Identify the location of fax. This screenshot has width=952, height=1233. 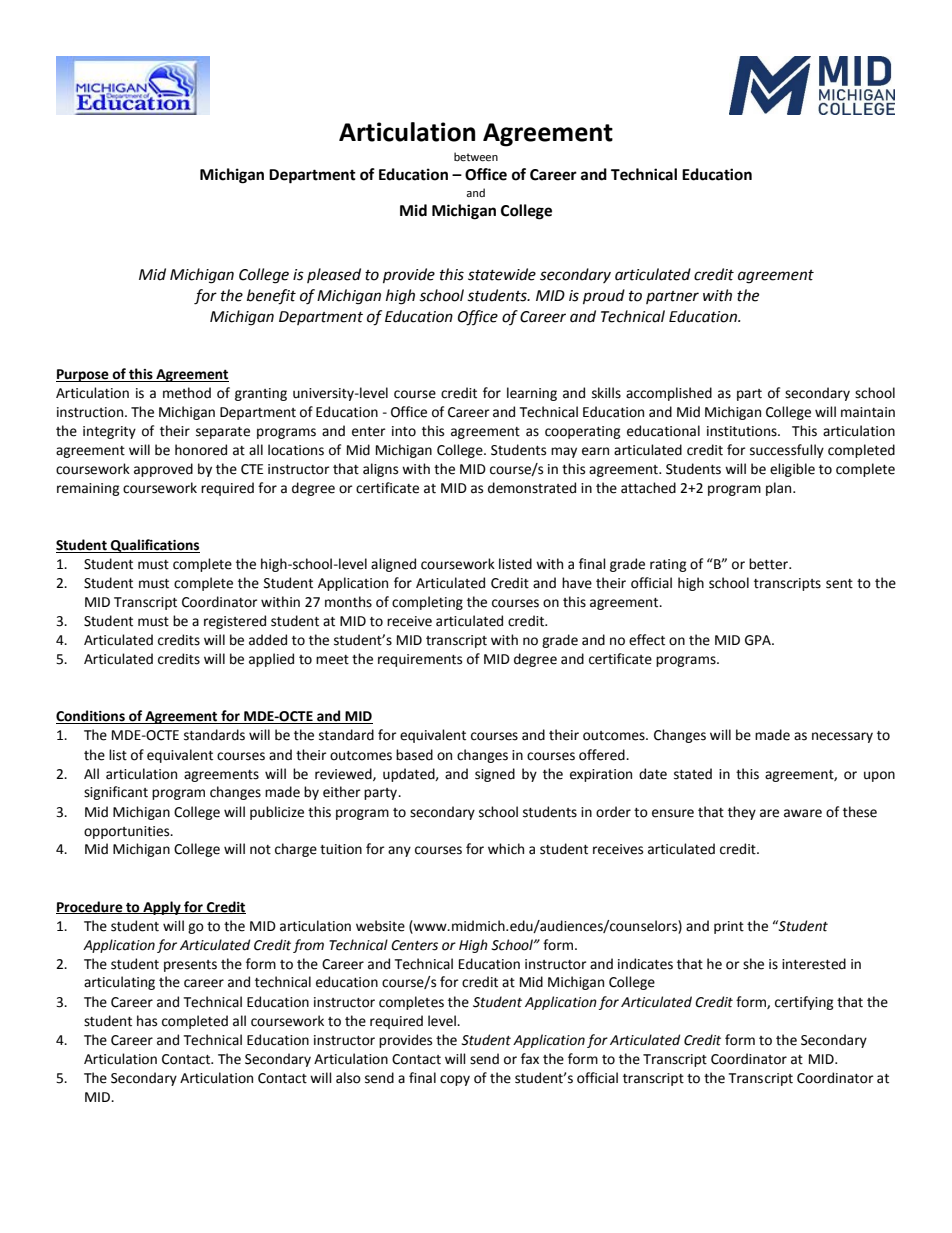
(530, 1059).
